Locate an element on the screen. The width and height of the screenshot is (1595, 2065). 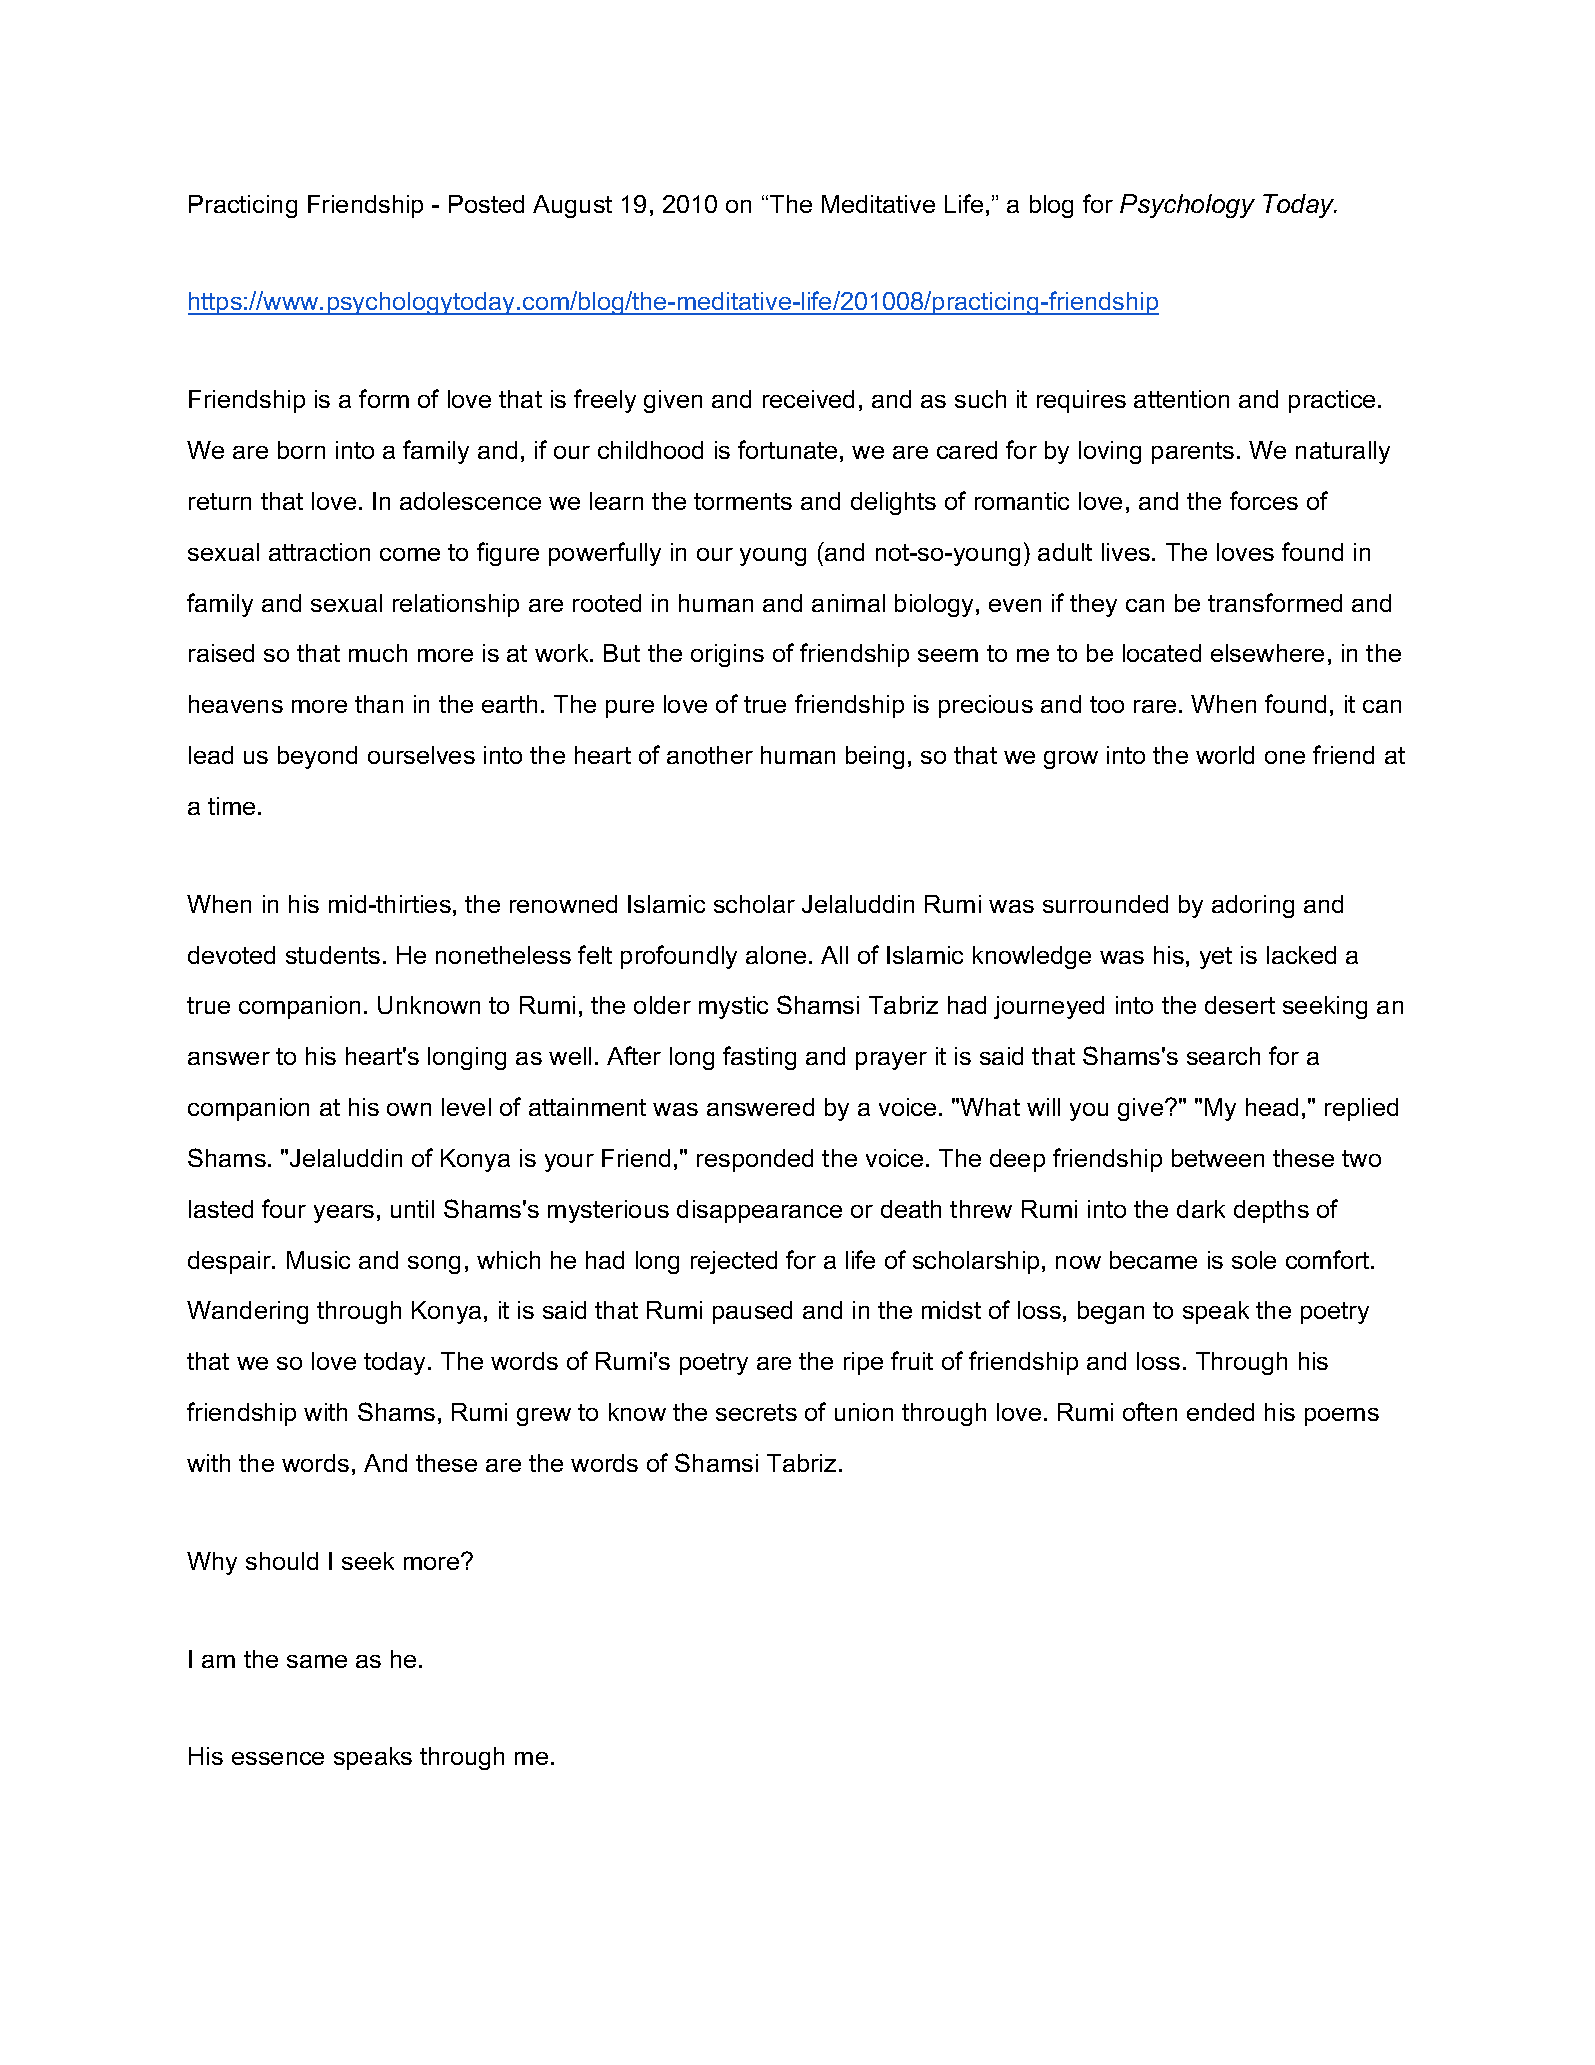
secrets is located at coordinates (756, 1412).
